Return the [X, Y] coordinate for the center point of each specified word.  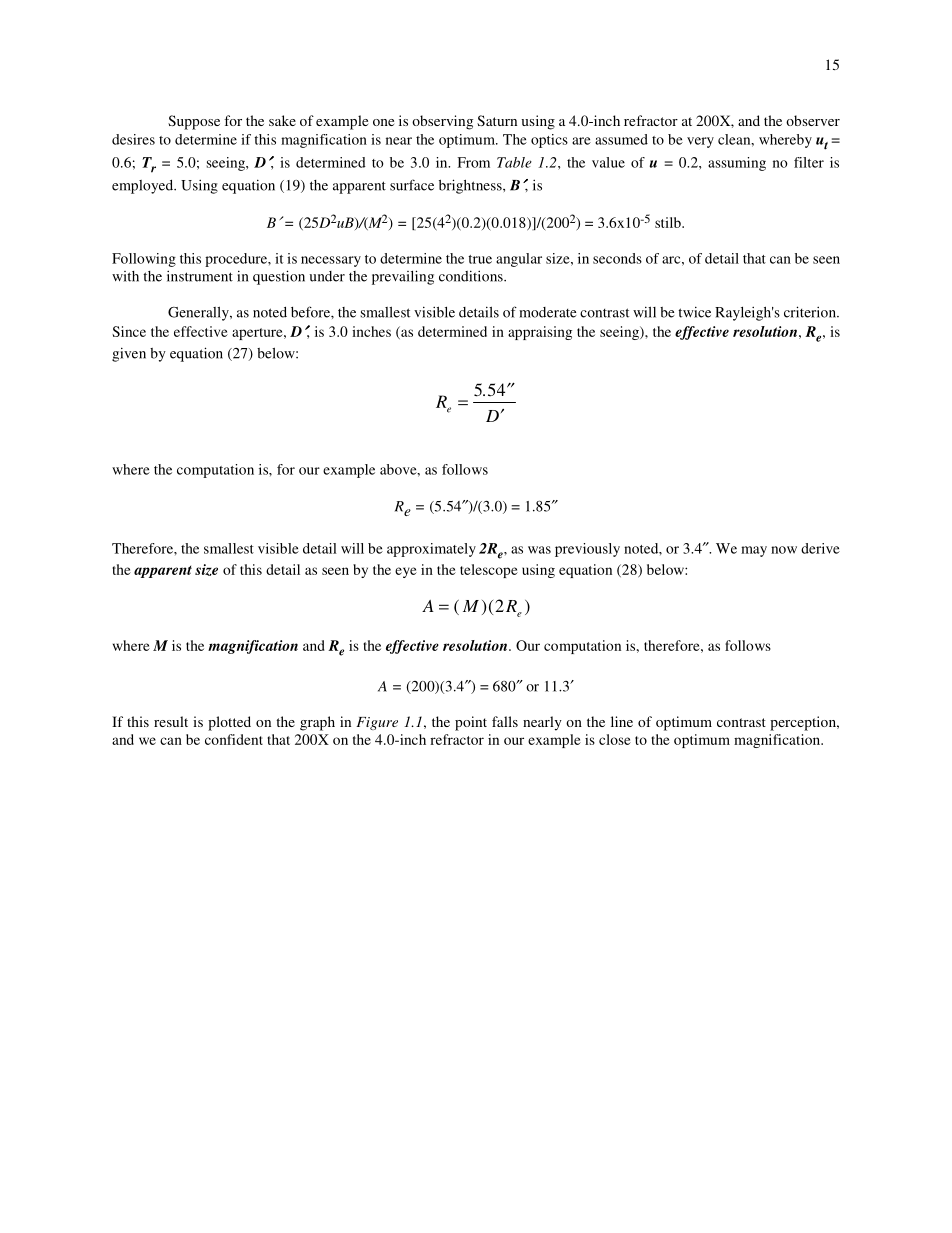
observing [442, 122]
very [700, 142]
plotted [229, 723]
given [129, 354]
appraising [540, 333]
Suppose [194, 122]
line [622, 721]
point [471, 723]
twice [694, 312]
